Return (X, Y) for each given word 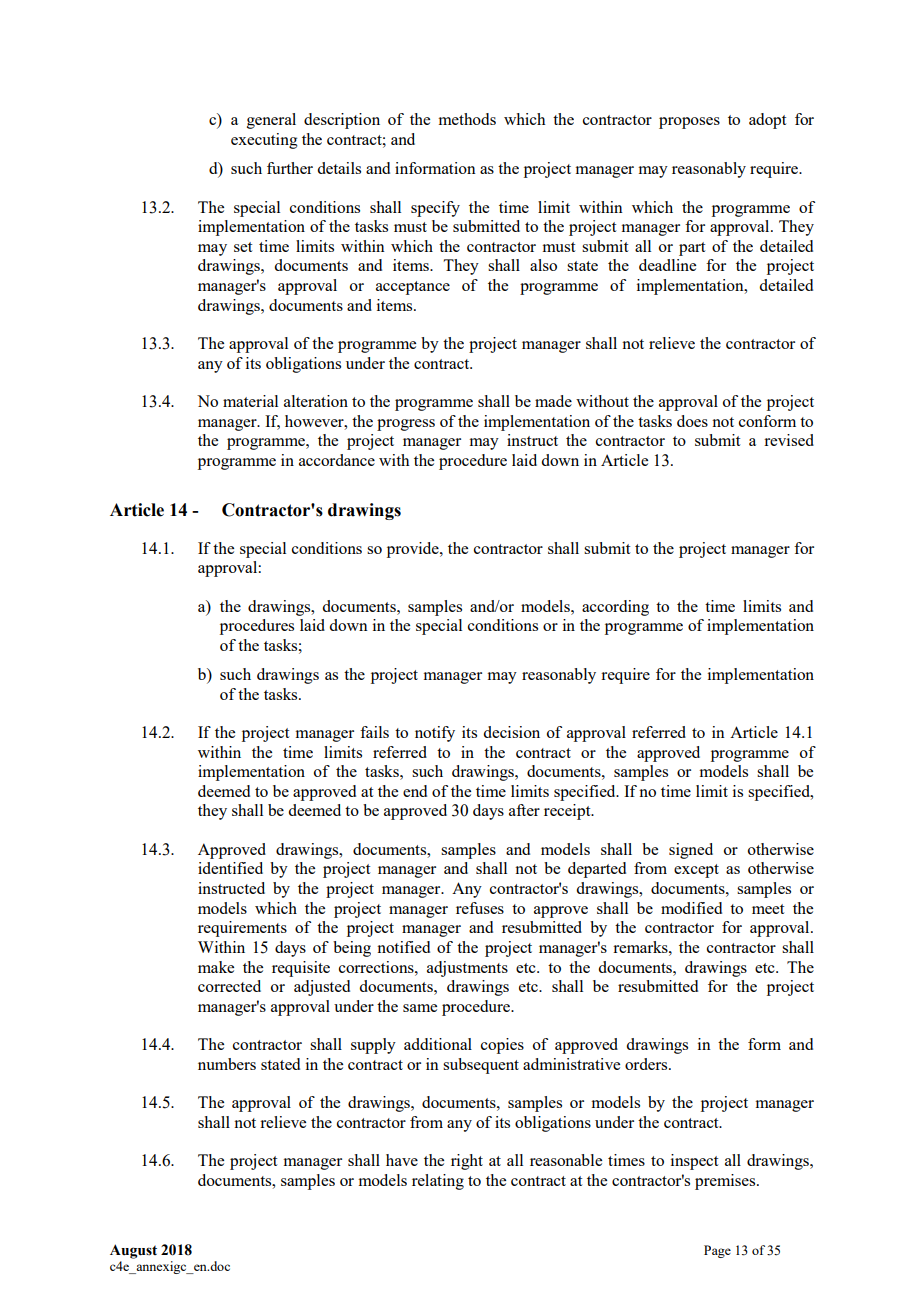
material (250, 401)
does (692, 421)
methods (467, 119)
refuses (480, 908)
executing (264, 141)
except (696, 871)
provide (414, 550)
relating (438, 1182)
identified (230, 868)
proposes (689, 123)
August (133, 1251)
